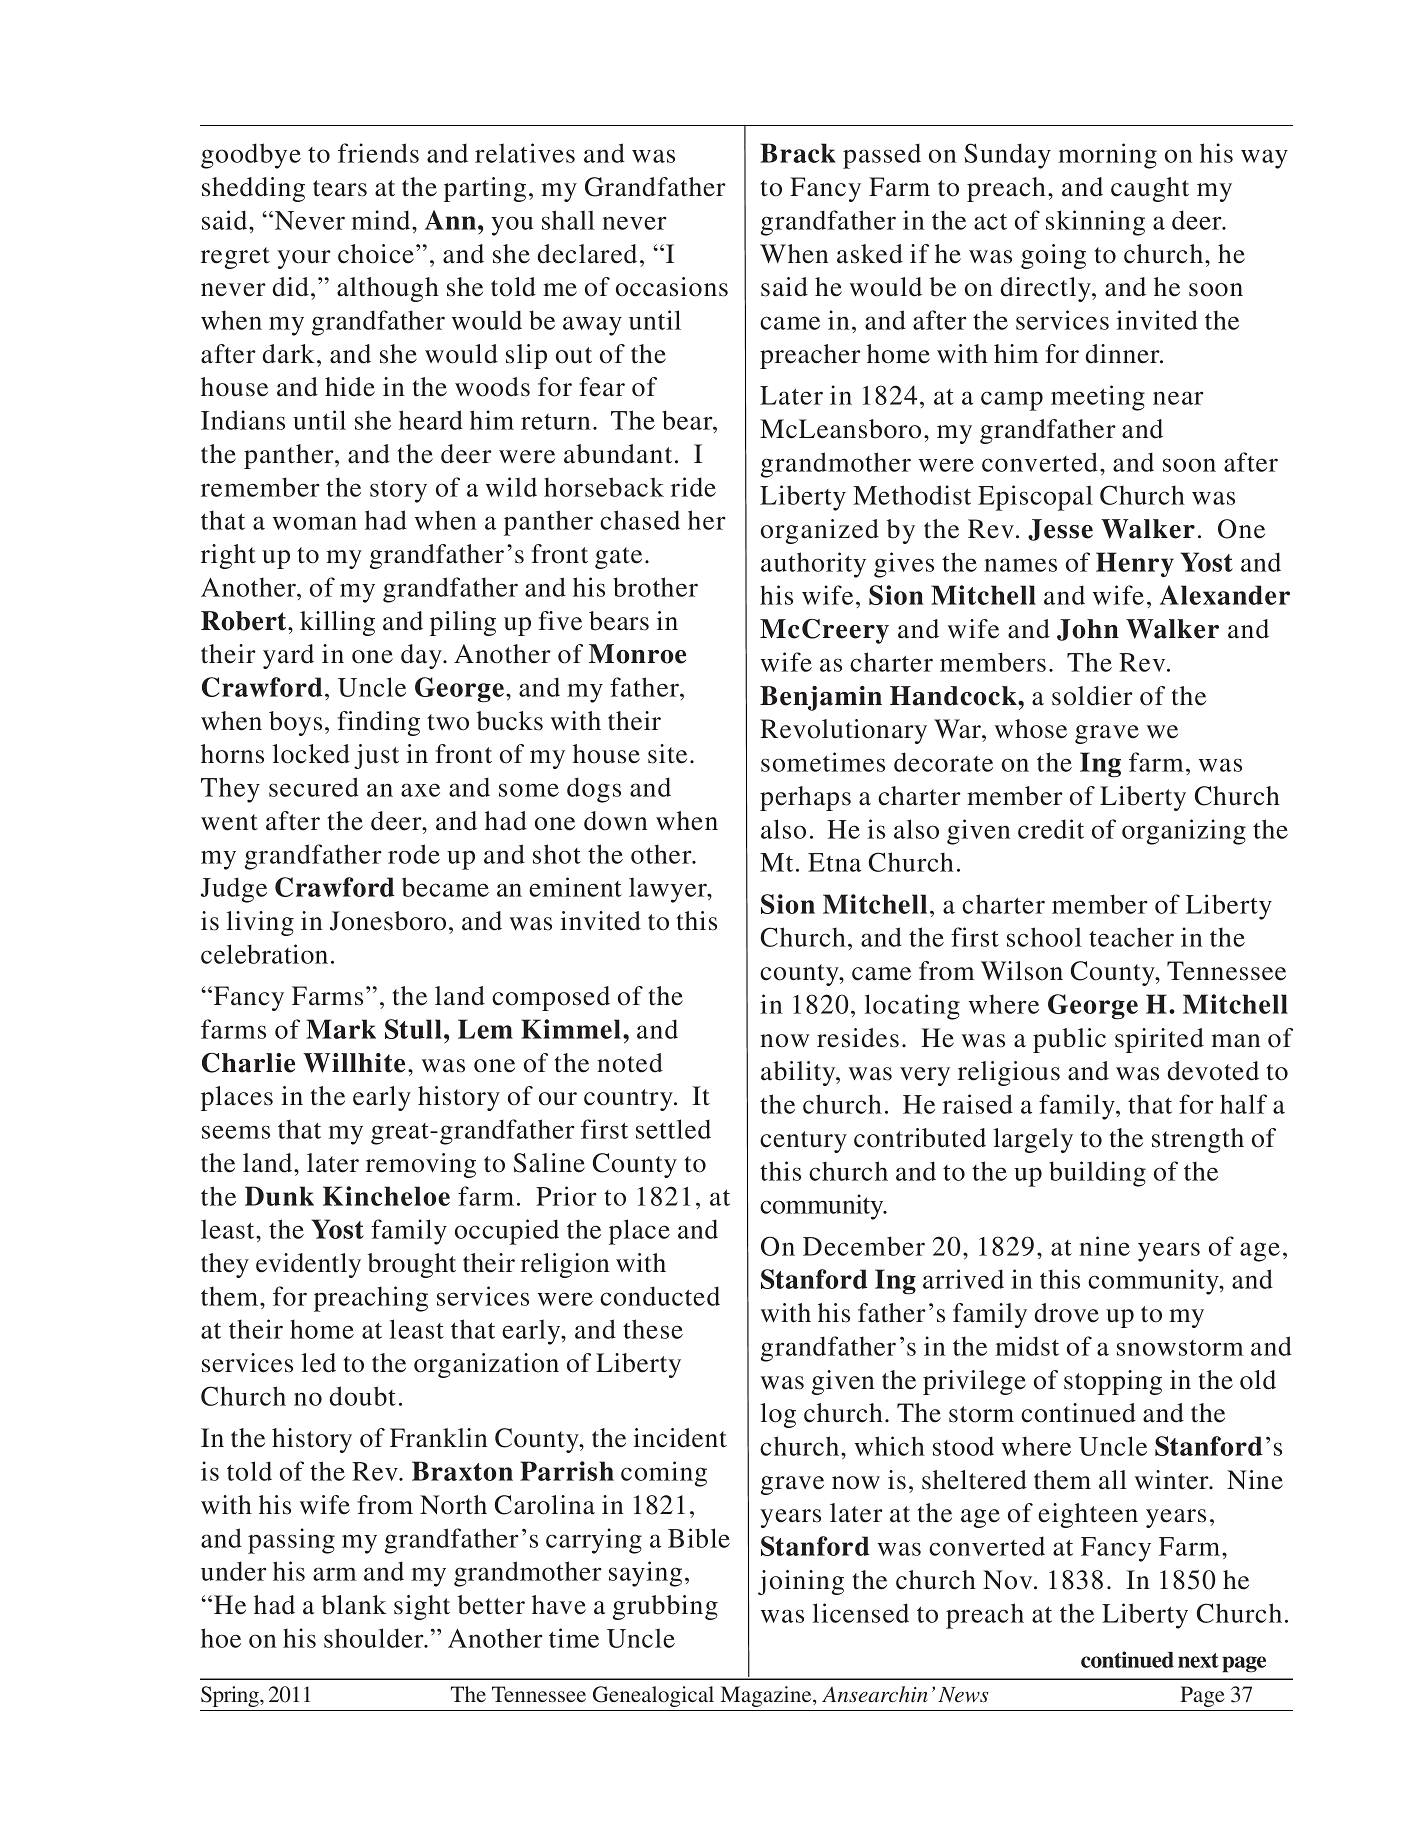  I want to click on caught, so click(1150, 189).
